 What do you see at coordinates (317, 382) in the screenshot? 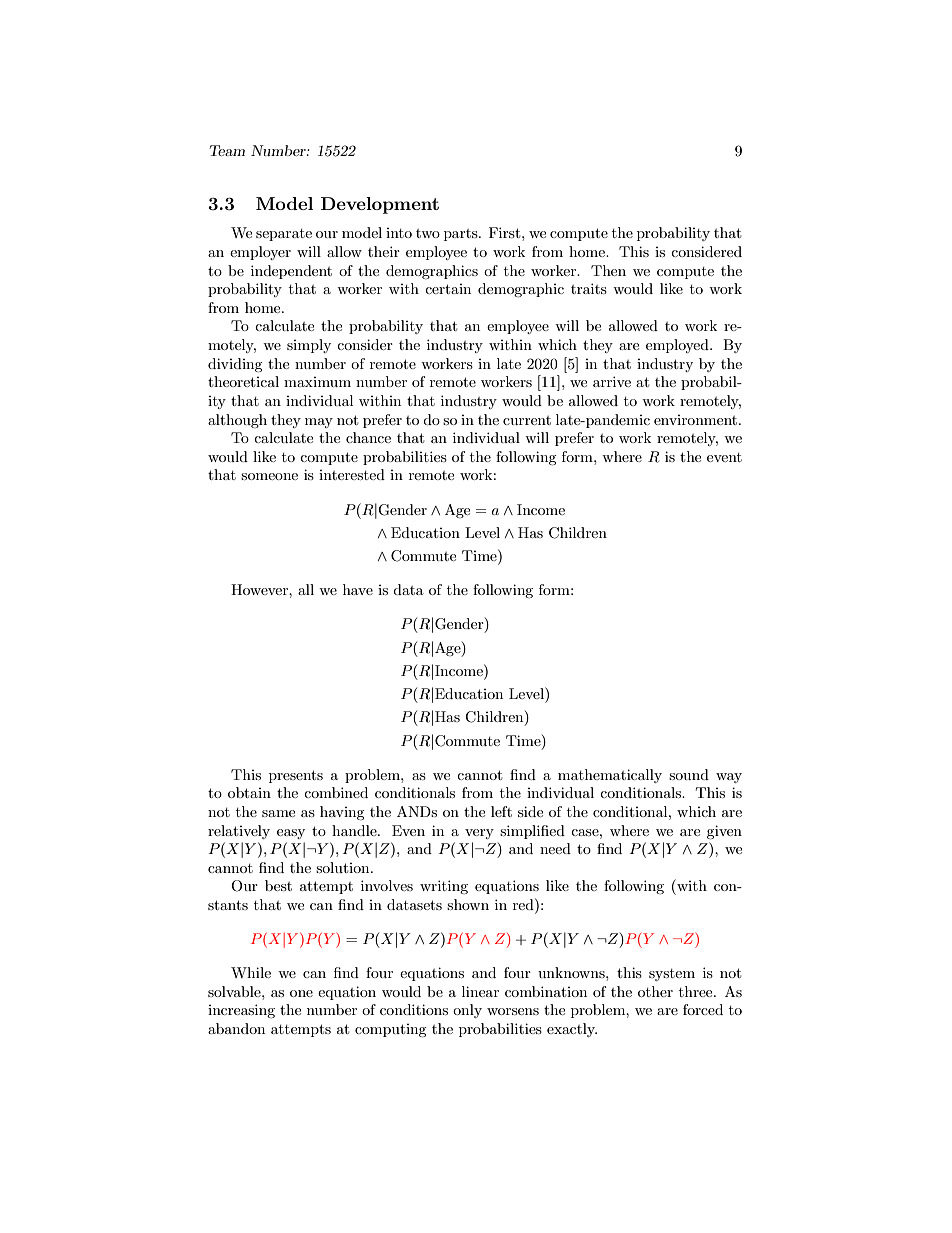
I see `maximum` at bounding box center [317, 382].
